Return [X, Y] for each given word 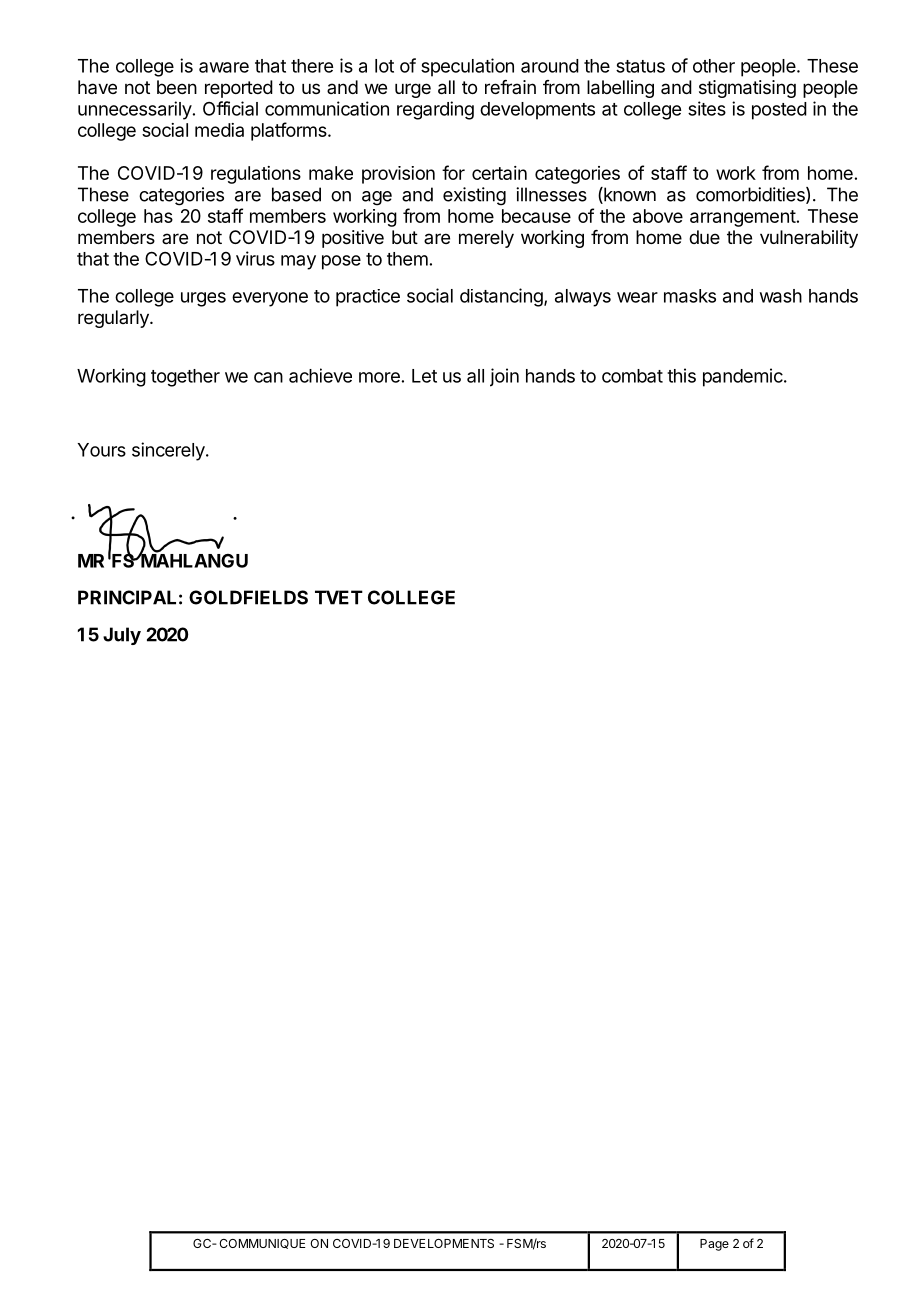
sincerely [169, 451]
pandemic [744, 377]
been [177, 87]
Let [424, 376]
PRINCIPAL [127, 597]
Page [714, 1245]
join [504, 377]
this [681, 375]
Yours [101, 450]
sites [707, 108]
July [122, 636]
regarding [435, 110]
